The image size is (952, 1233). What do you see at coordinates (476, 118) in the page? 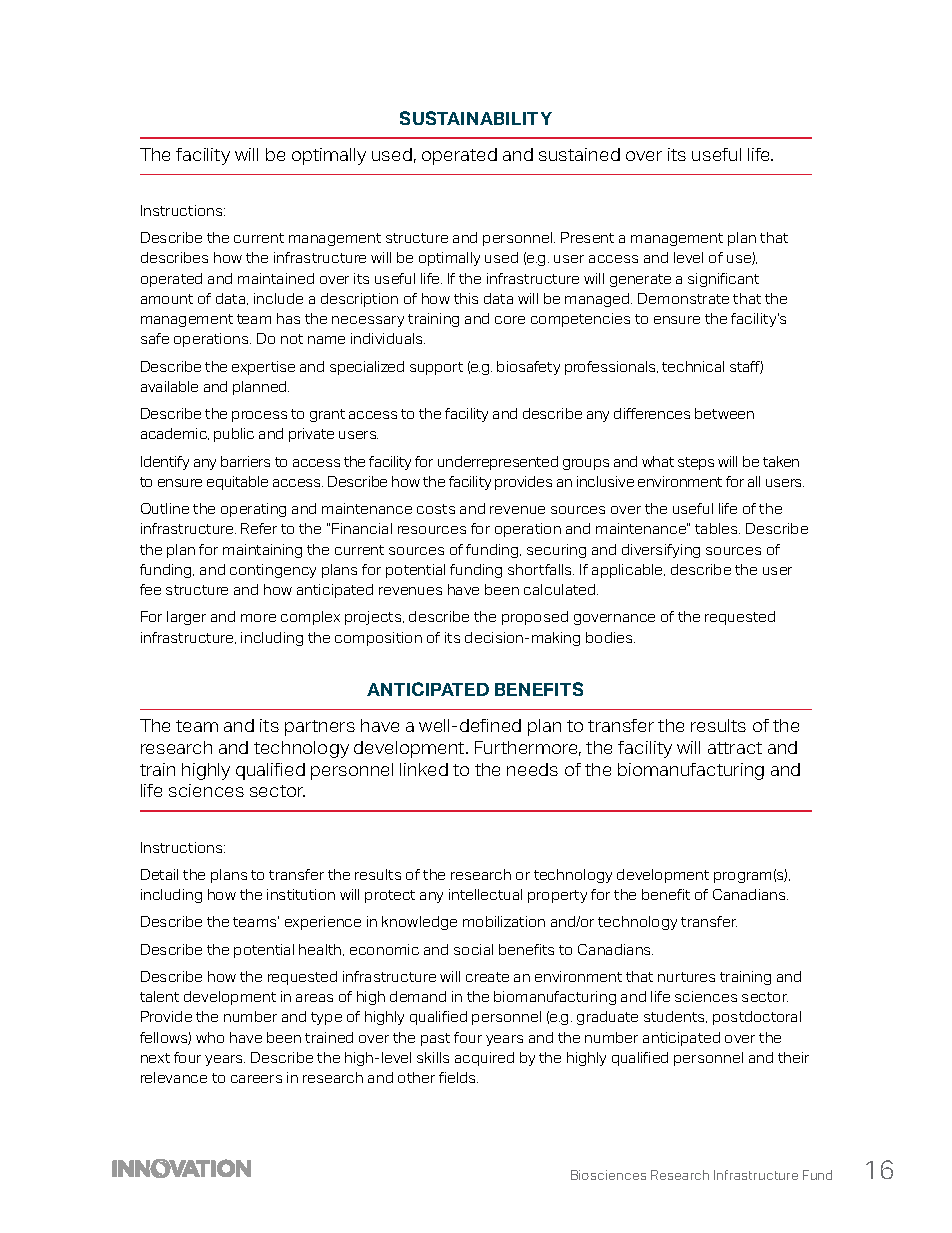
I see `SUSTAINABILITY` at bounding box center [476, 118].
